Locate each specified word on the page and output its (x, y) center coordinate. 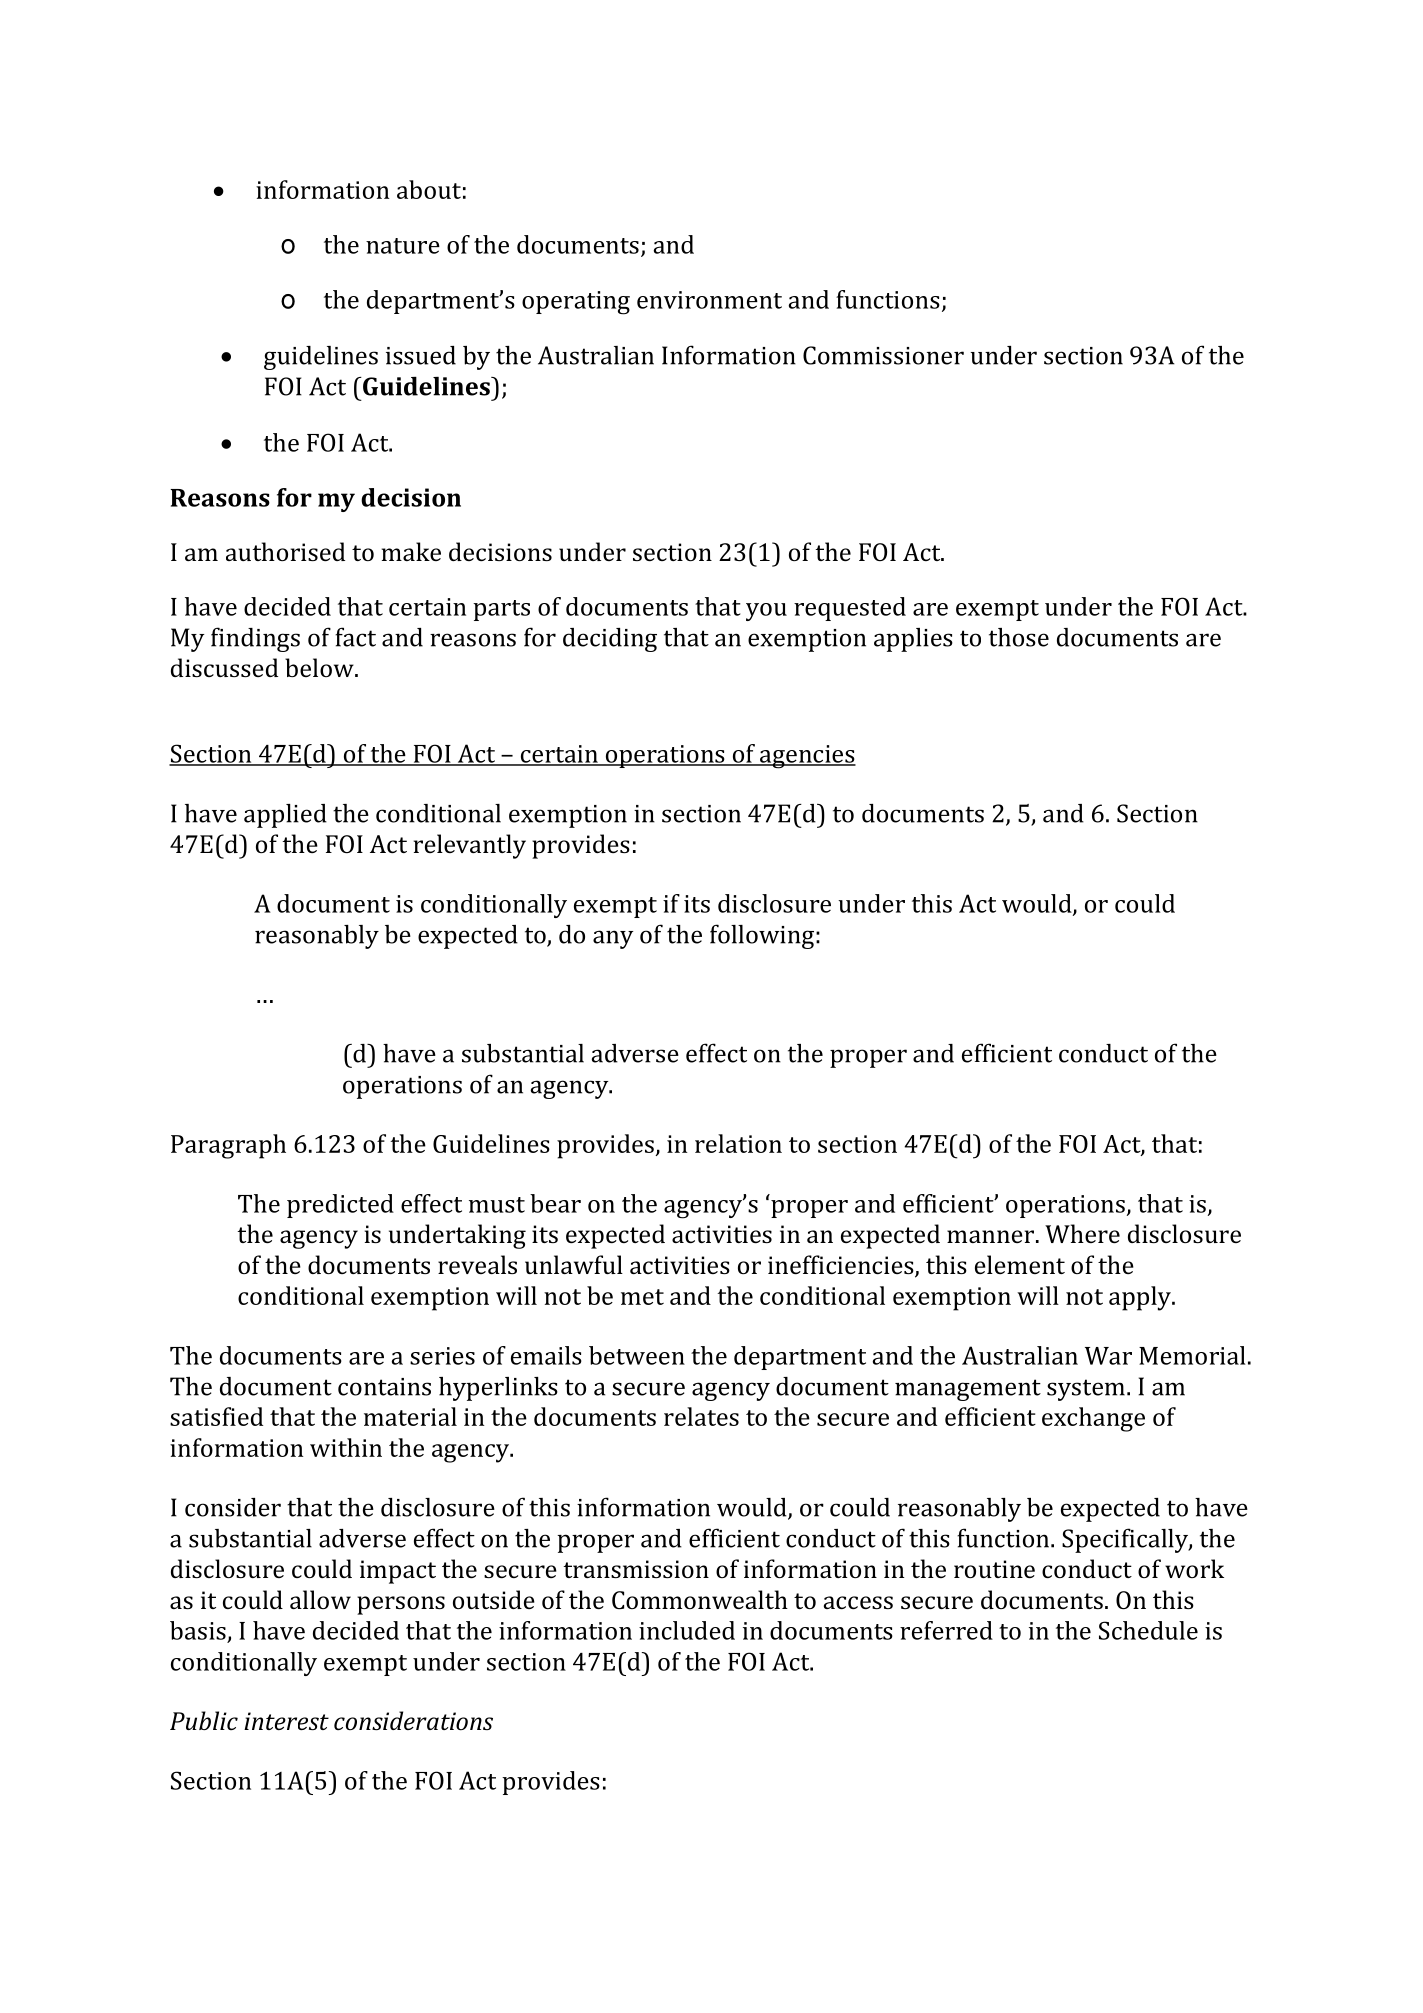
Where (1082, 1233)
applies (913, 640)
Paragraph (228, 1146)
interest (286, 1721)
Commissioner (883, 355)
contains (384, 1387)
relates (701, 1416)
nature (403, 246)
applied (285, 816)
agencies (807, 757)
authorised (285, 551)
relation (738, 1143)
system (1086, 1390)
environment (709, 300)
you (766, 612)
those (1019, 637)
